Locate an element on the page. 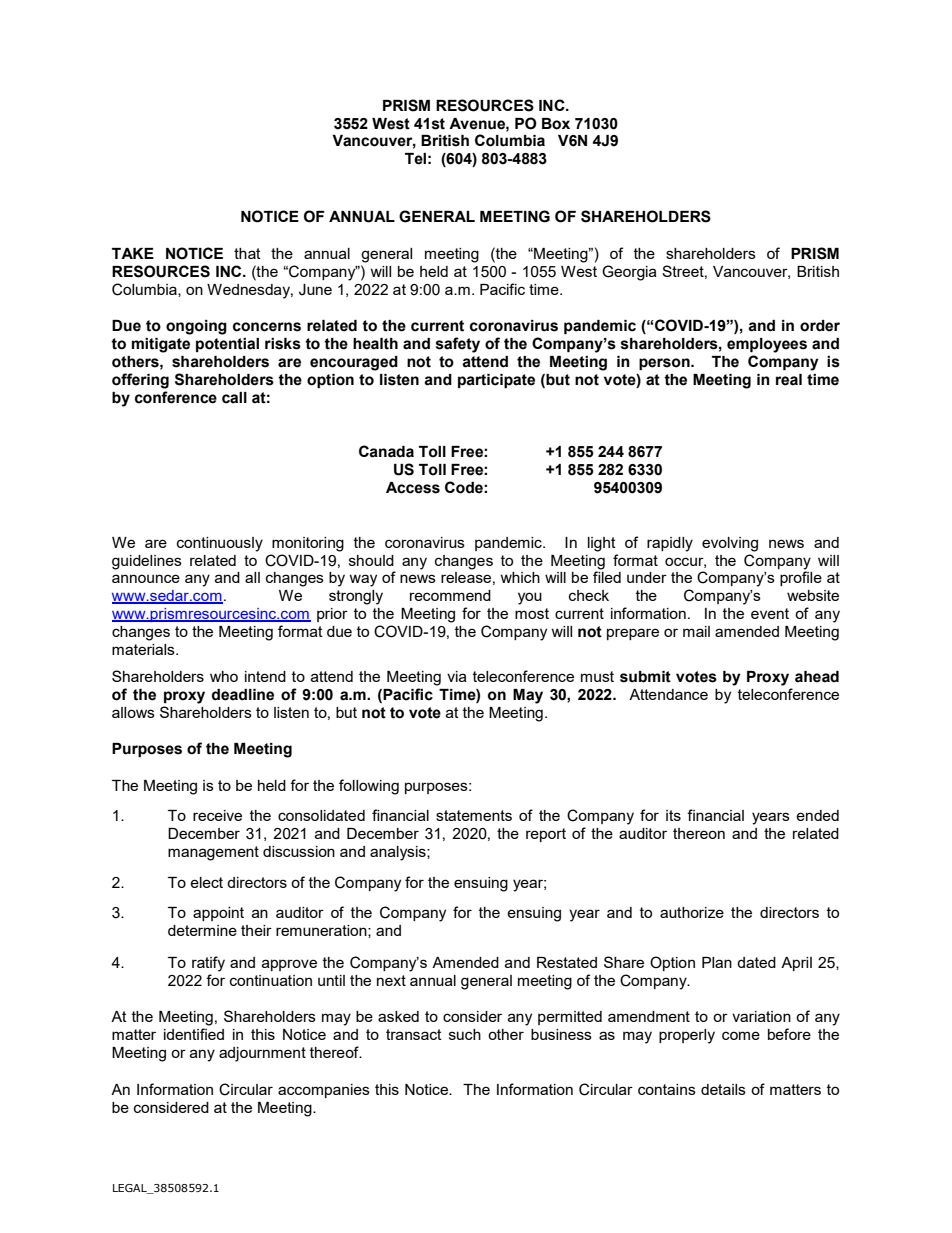 The height and width of the document is (1233, 952). event is located at coordinates (770, 613).
